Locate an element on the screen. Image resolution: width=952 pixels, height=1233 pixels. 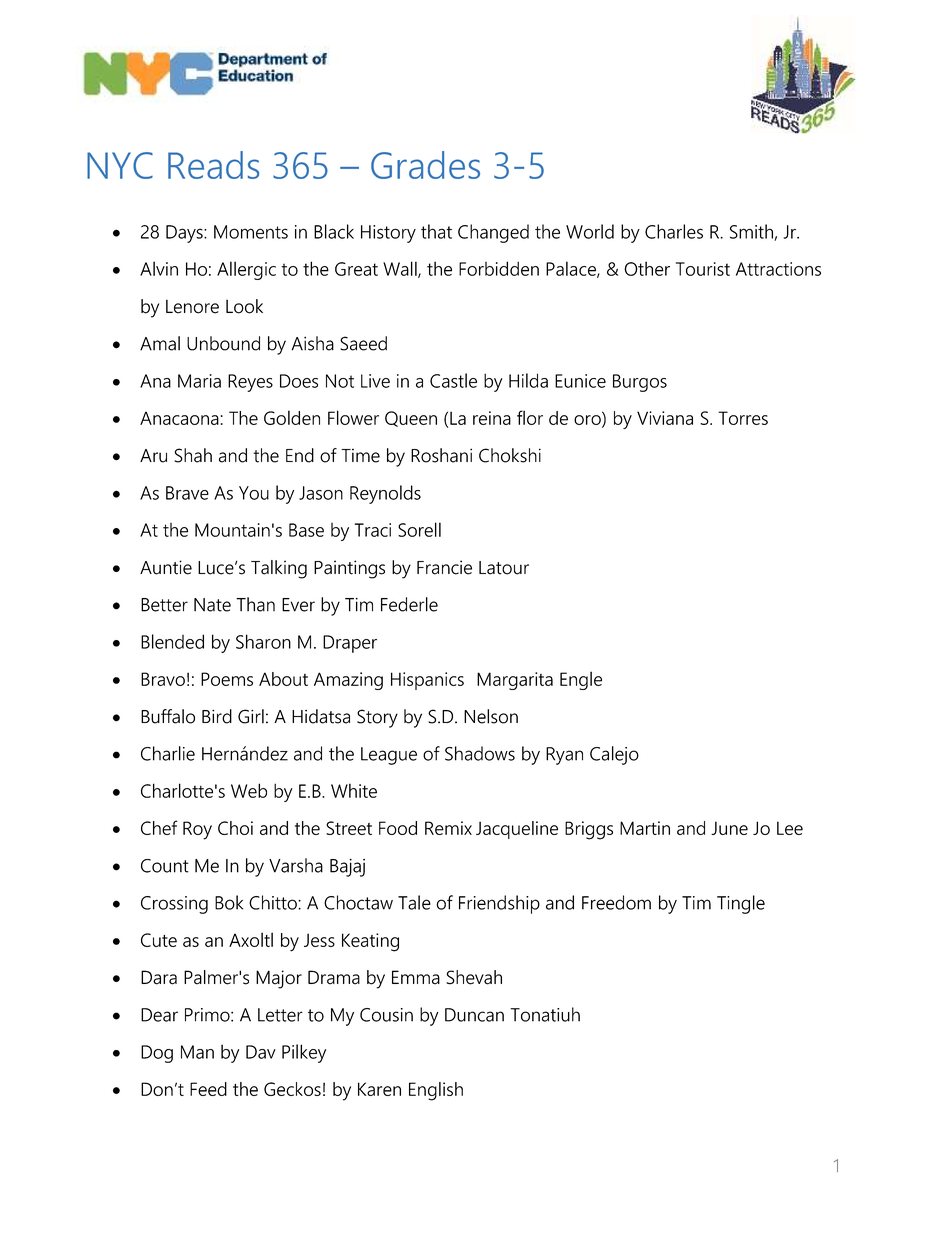
June is located at coordinates (729, 828).
